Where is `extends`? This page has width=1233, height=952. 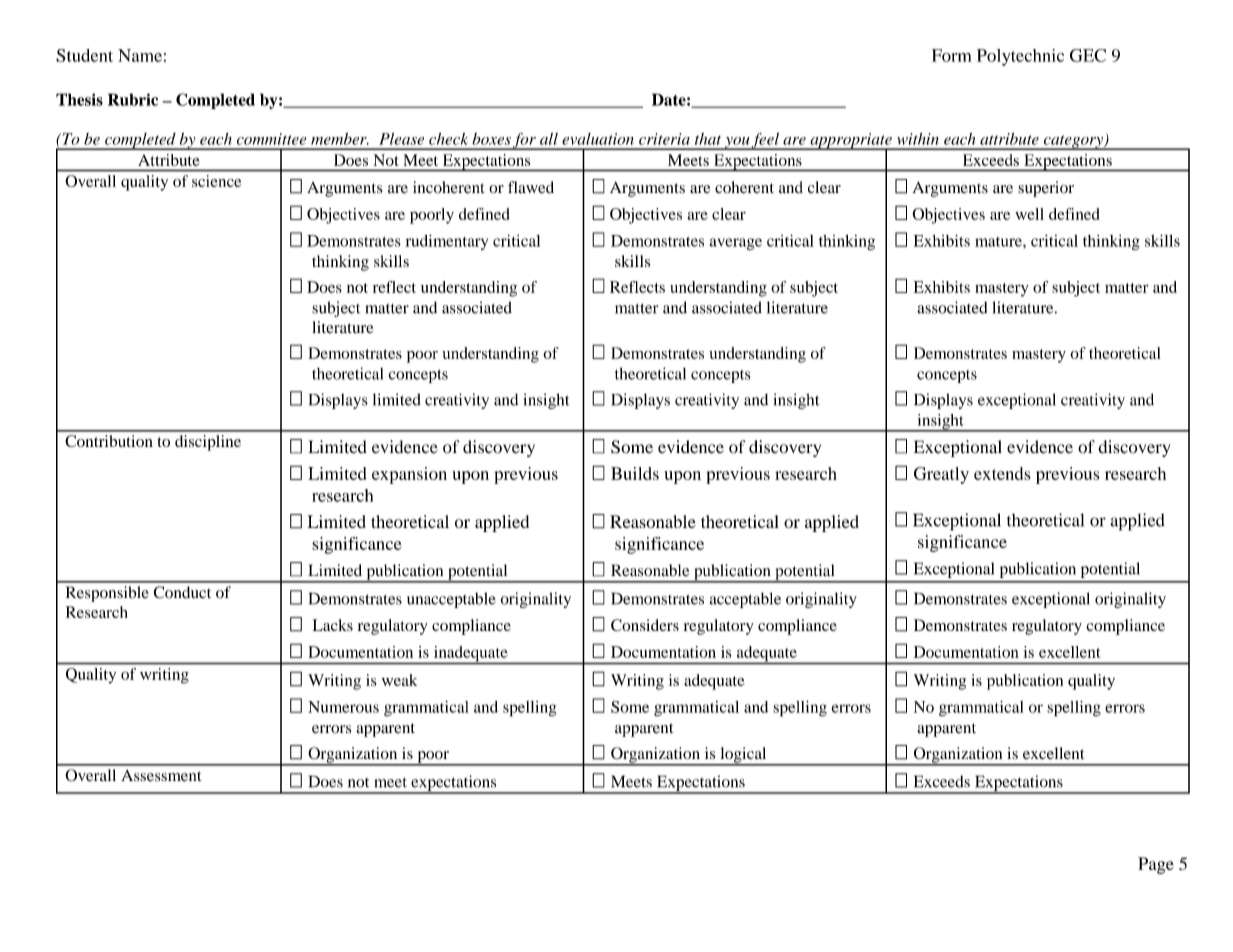
extends is located at coordinates (1002, 473).
